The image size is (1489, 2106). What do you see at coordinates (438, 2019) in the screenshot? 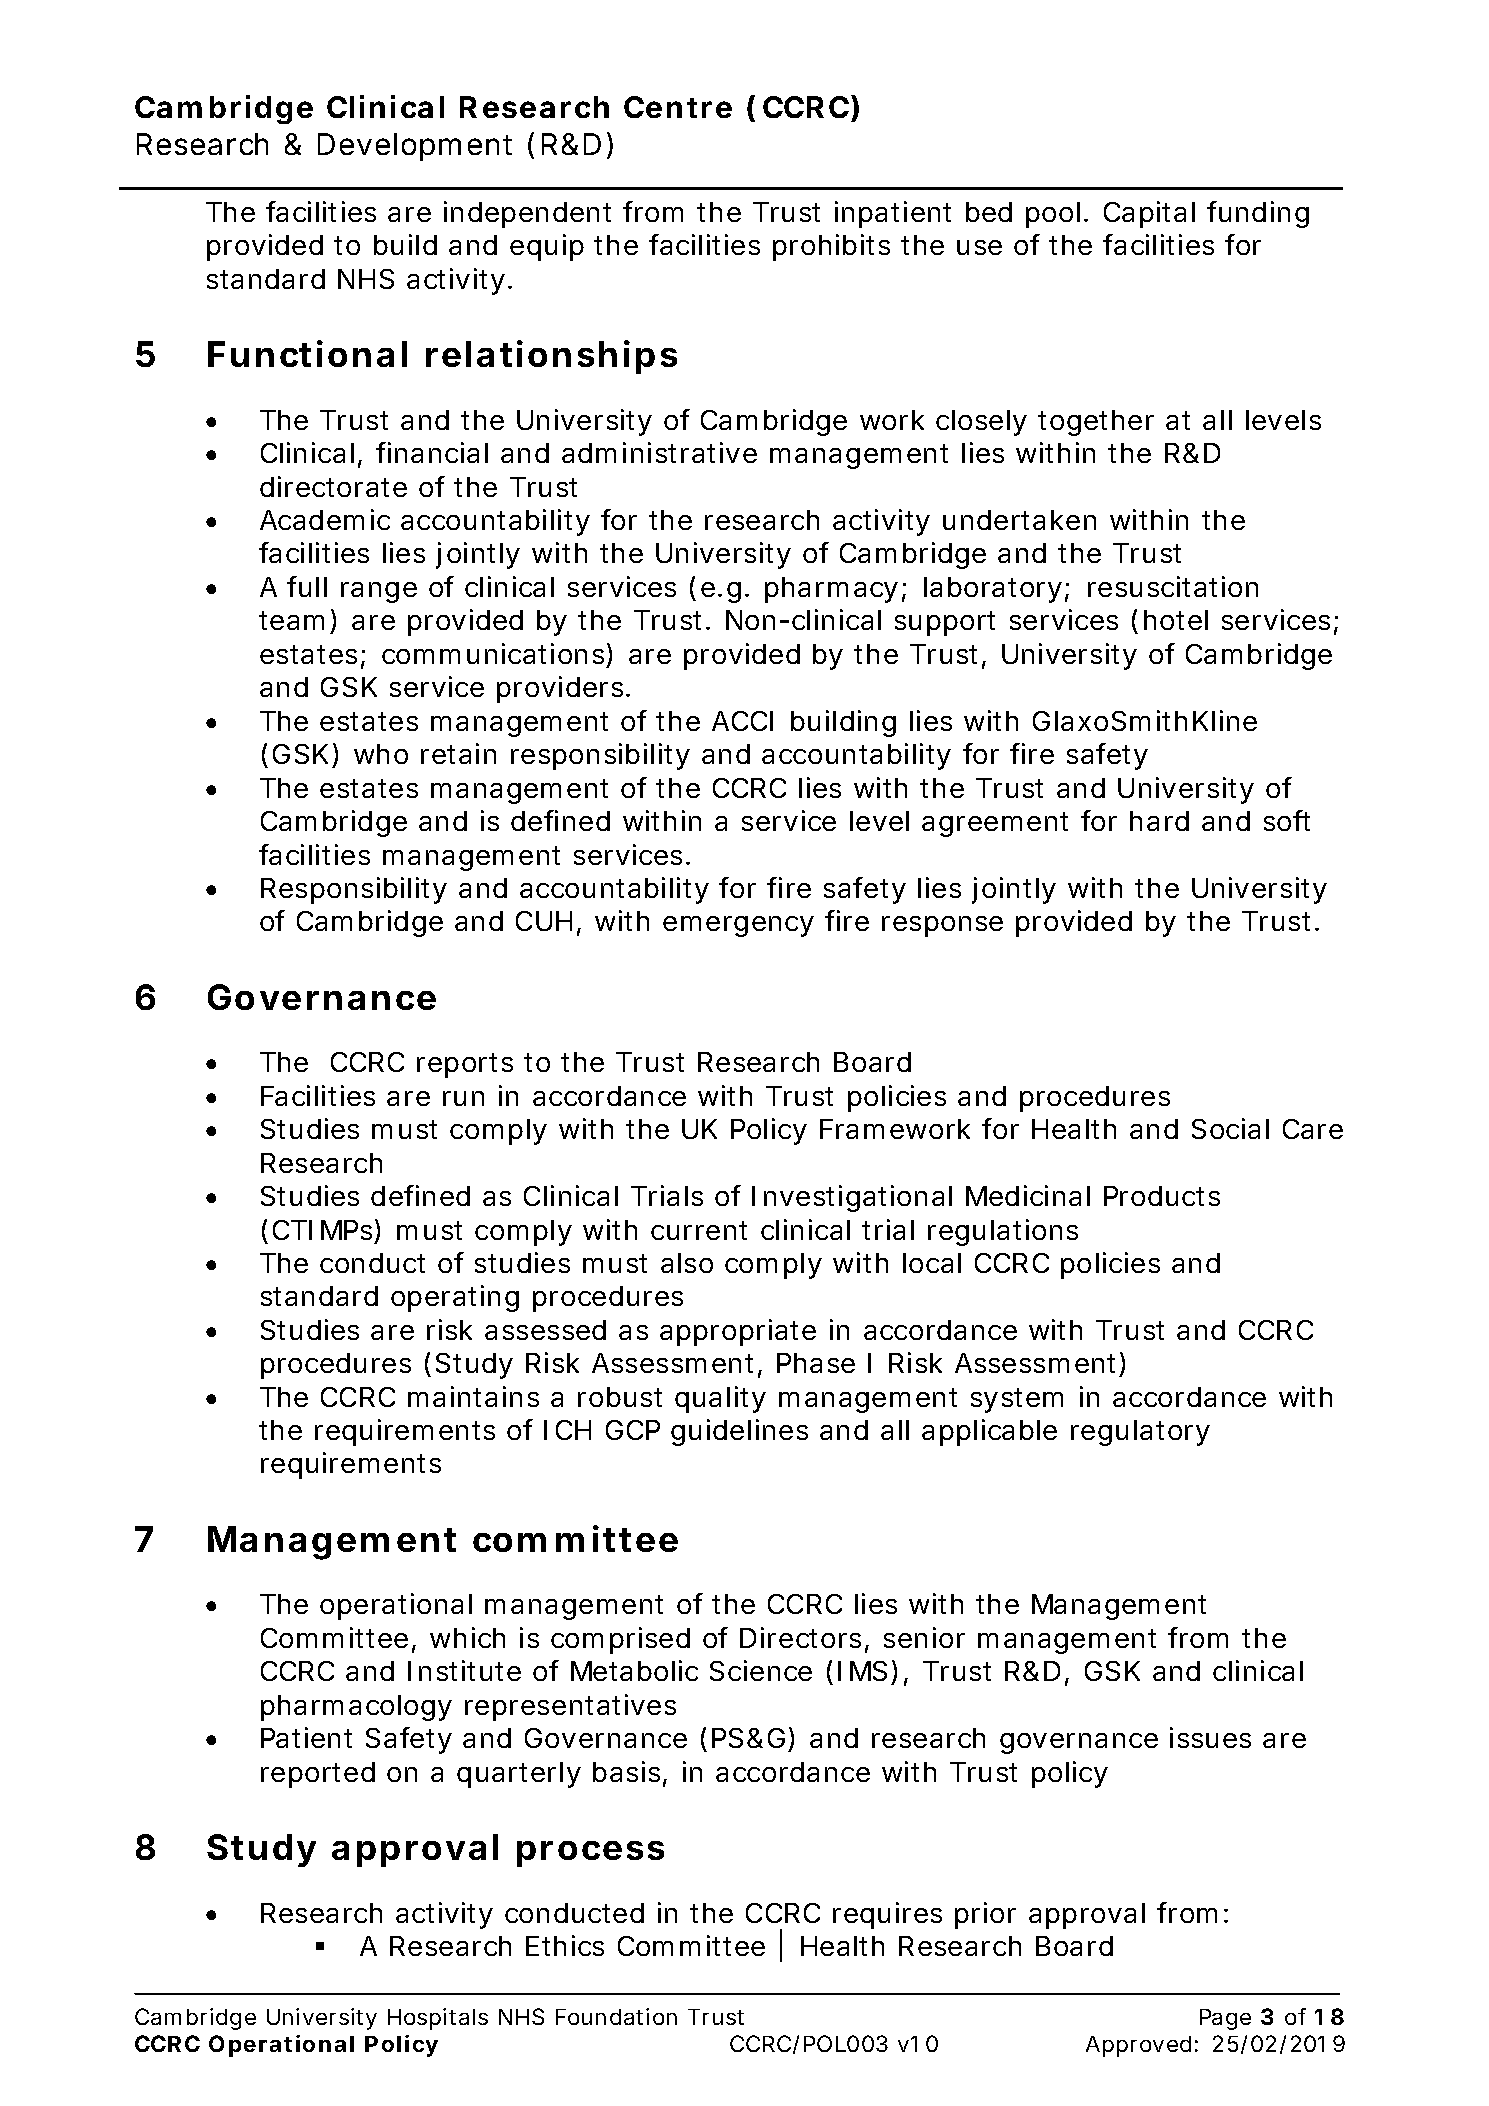
I see `Hospitals` at bounding box center [438, 2019].
